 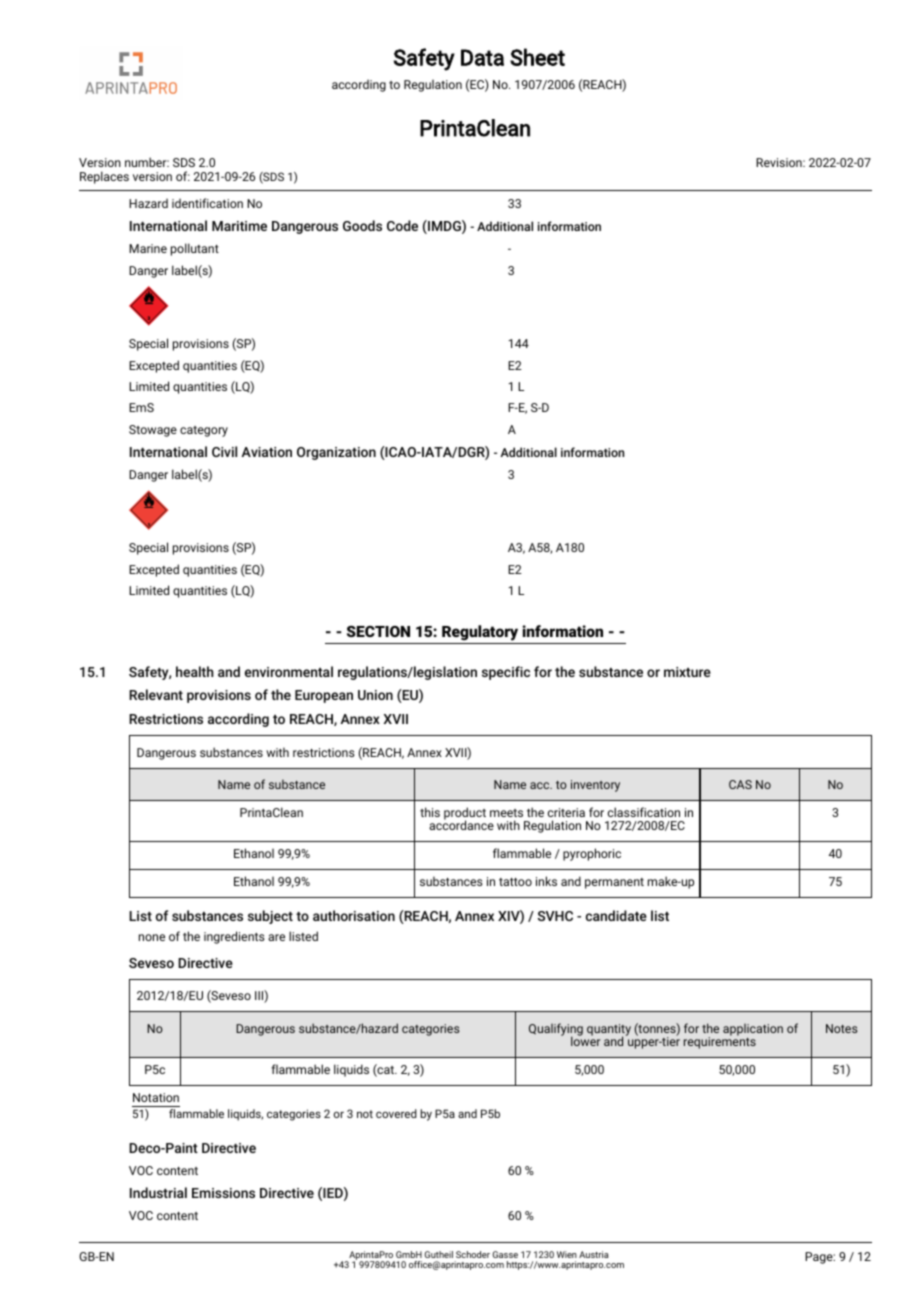 I want to click on identification, so click(x=207, y=203).
